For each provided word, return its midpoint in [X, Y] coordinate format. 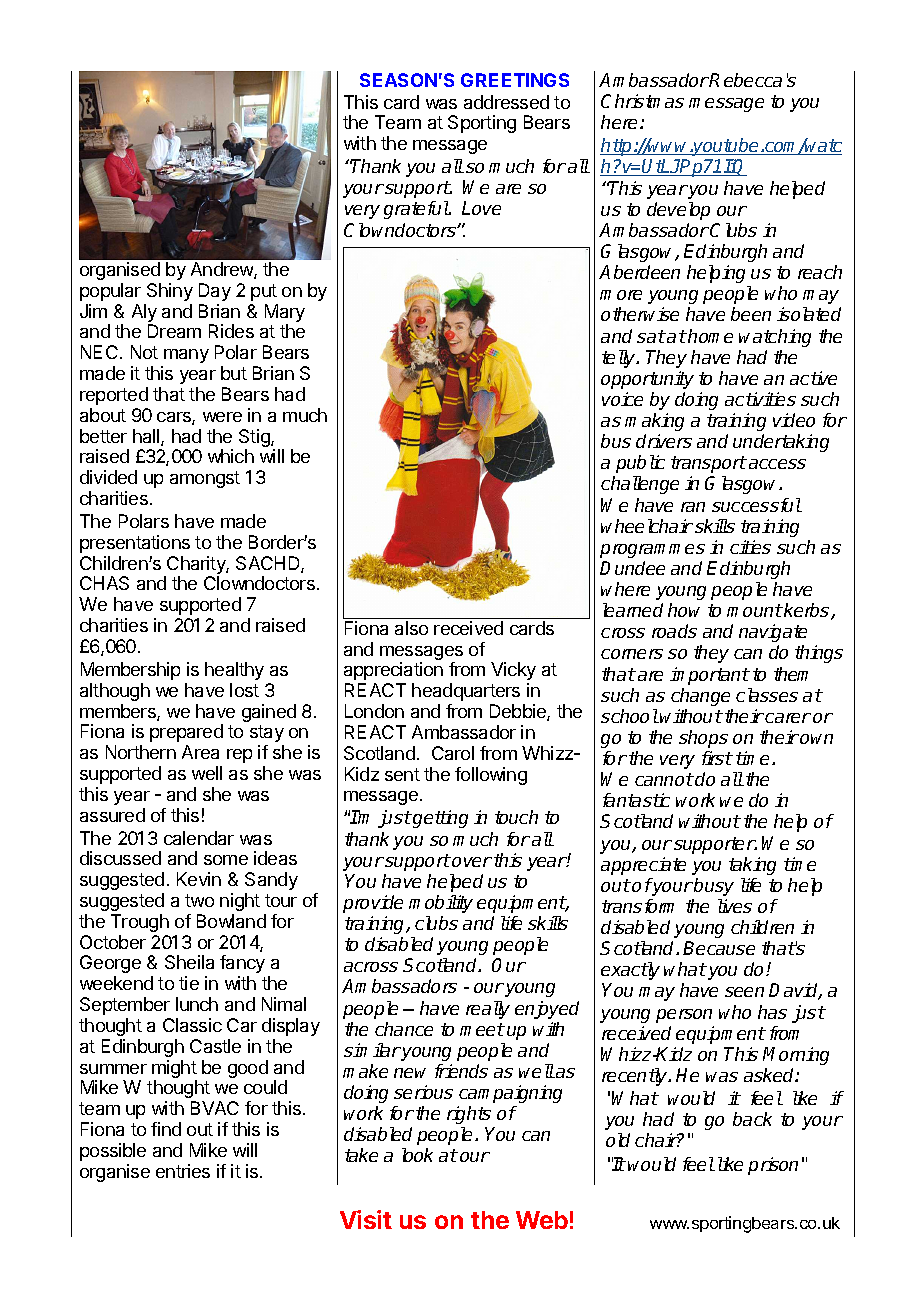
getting [439, 819]
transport [709, 464]
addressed [506, 102]
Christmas [642, 101]
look [417, 1155]
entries [183, 1171]
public [640, 464]
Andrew [223, 270]
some [226, 860]
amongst [205, 479]
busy [713, 887]
